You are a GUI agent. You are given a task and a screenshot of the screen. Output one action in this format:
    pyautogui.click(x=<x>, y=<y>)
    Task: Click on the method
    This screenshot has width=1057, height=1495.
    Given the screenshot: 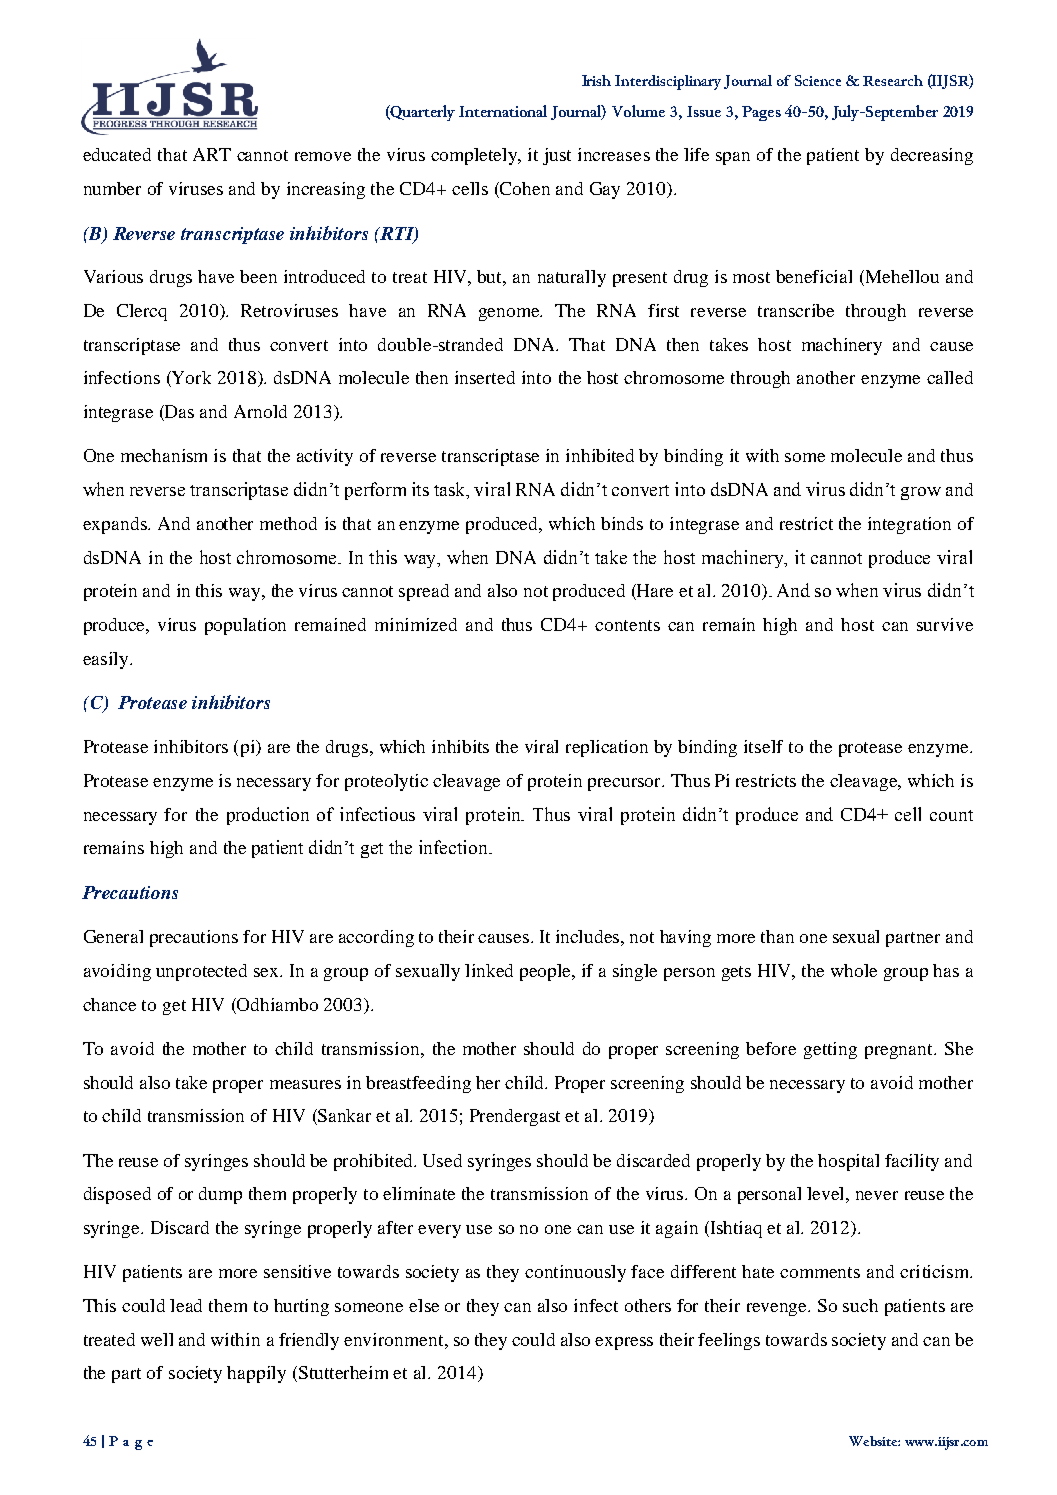 What is the action you would take?
    pyautogui.click(x=288, y=523)
